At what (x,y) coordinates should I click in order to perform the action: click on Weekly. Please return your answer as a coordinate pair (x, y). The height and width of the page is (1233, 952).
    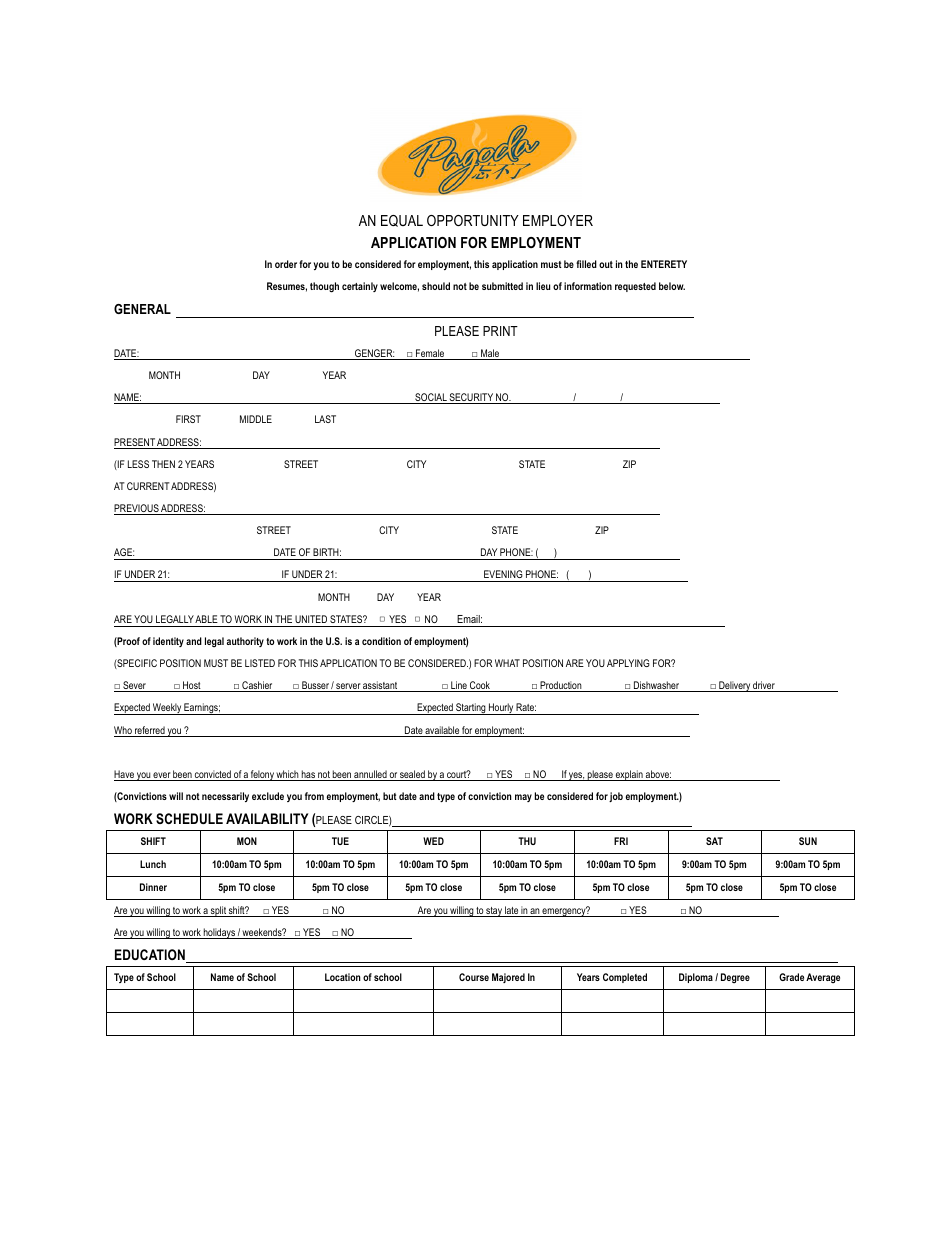
    Looking at the image, I should click on (167, 709).
